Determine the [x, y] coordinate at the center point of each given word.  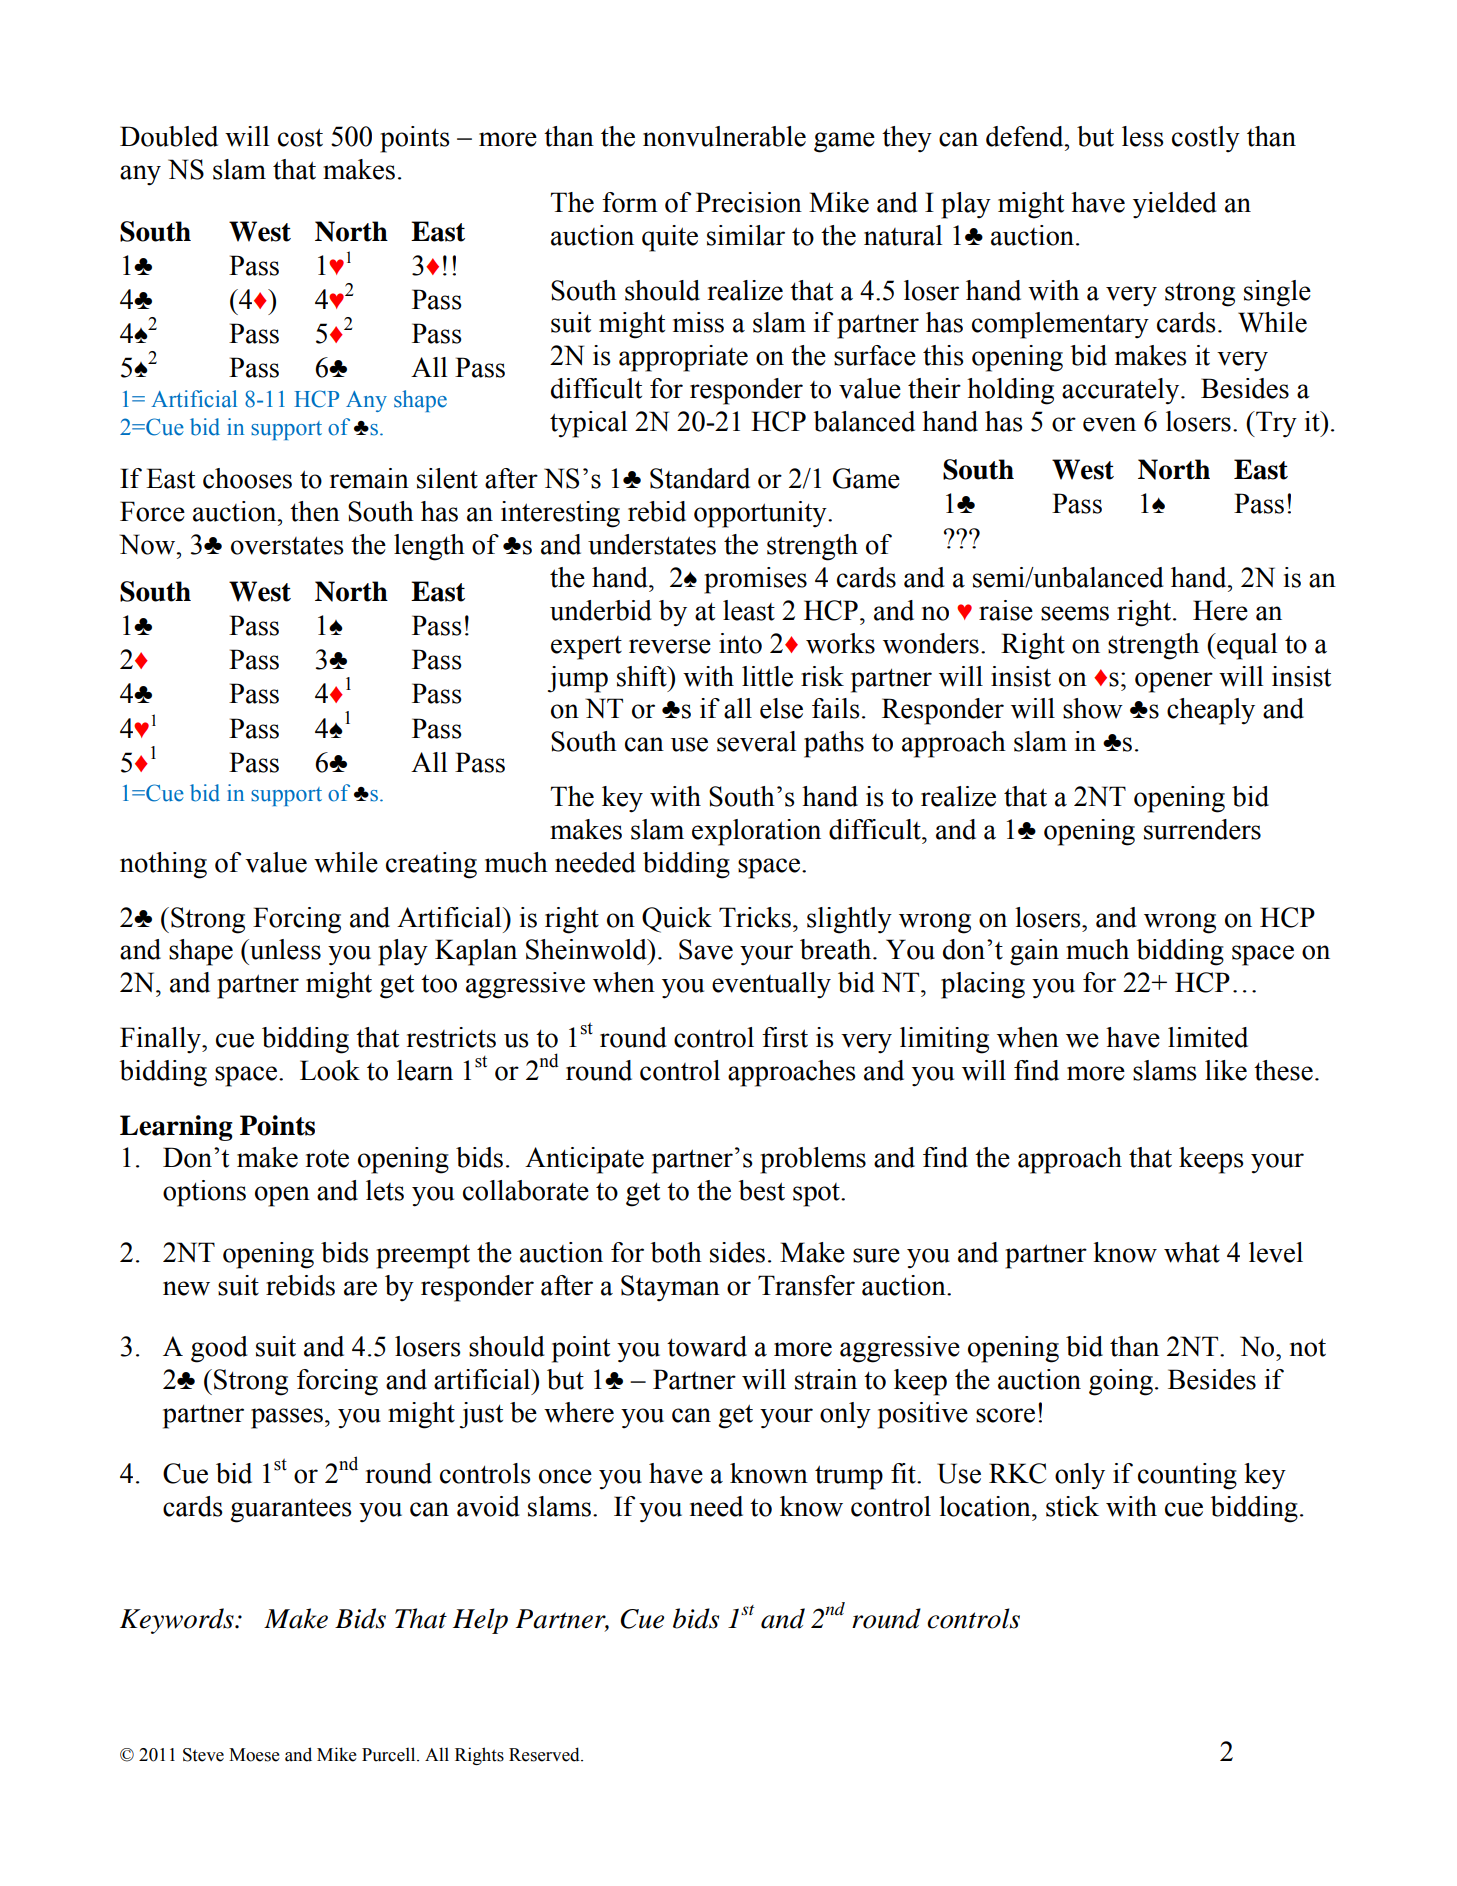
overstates [287, 545]
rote [327, 1158]
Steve [203, 1755]
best [762, 1190]
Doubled [169, 136]
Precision [749, 202]
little [767, 676]
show [1093, 708]
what [1192, 1252]
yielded [1175, 205]
